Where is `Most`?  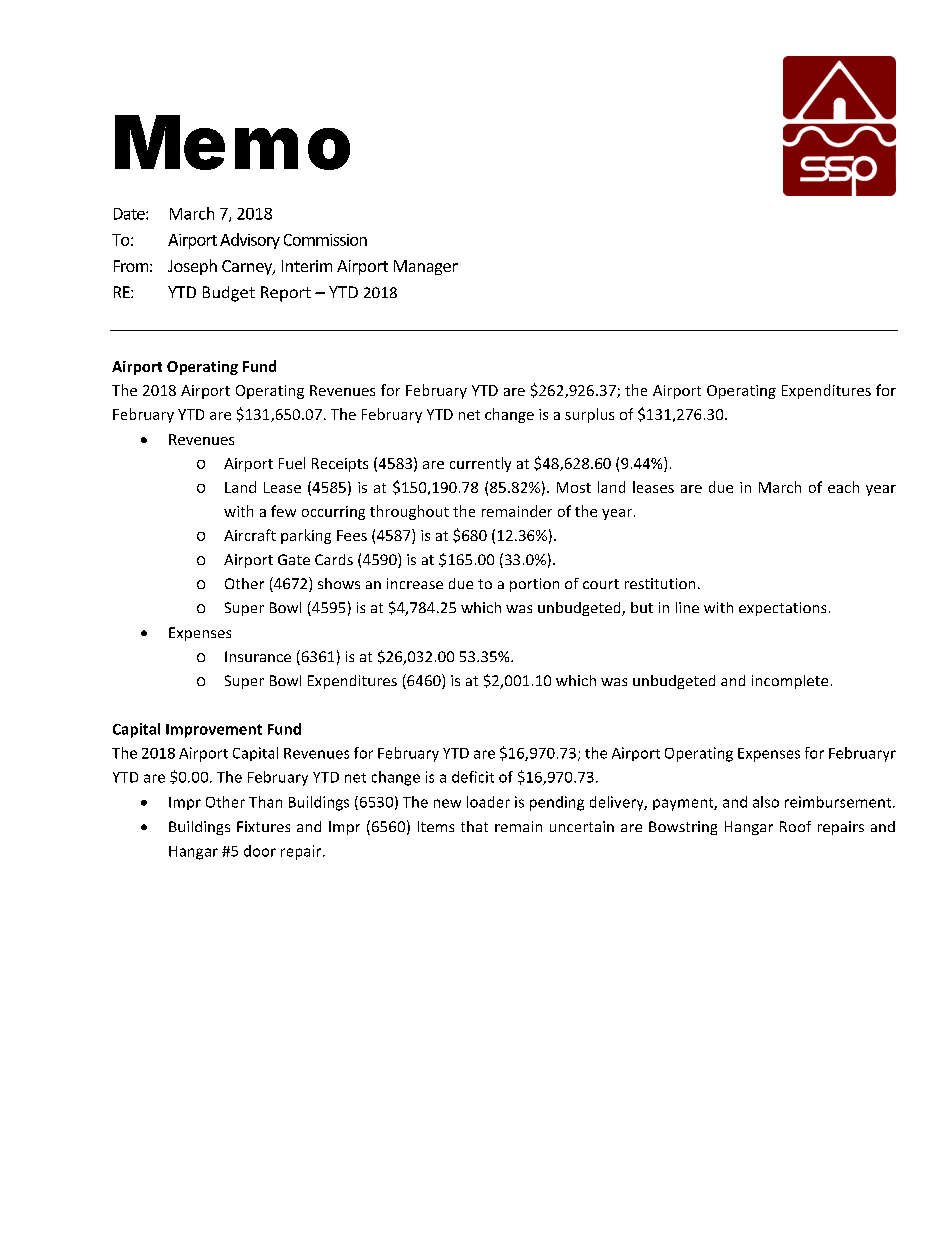 Most is located at coordinates (574, 487).
